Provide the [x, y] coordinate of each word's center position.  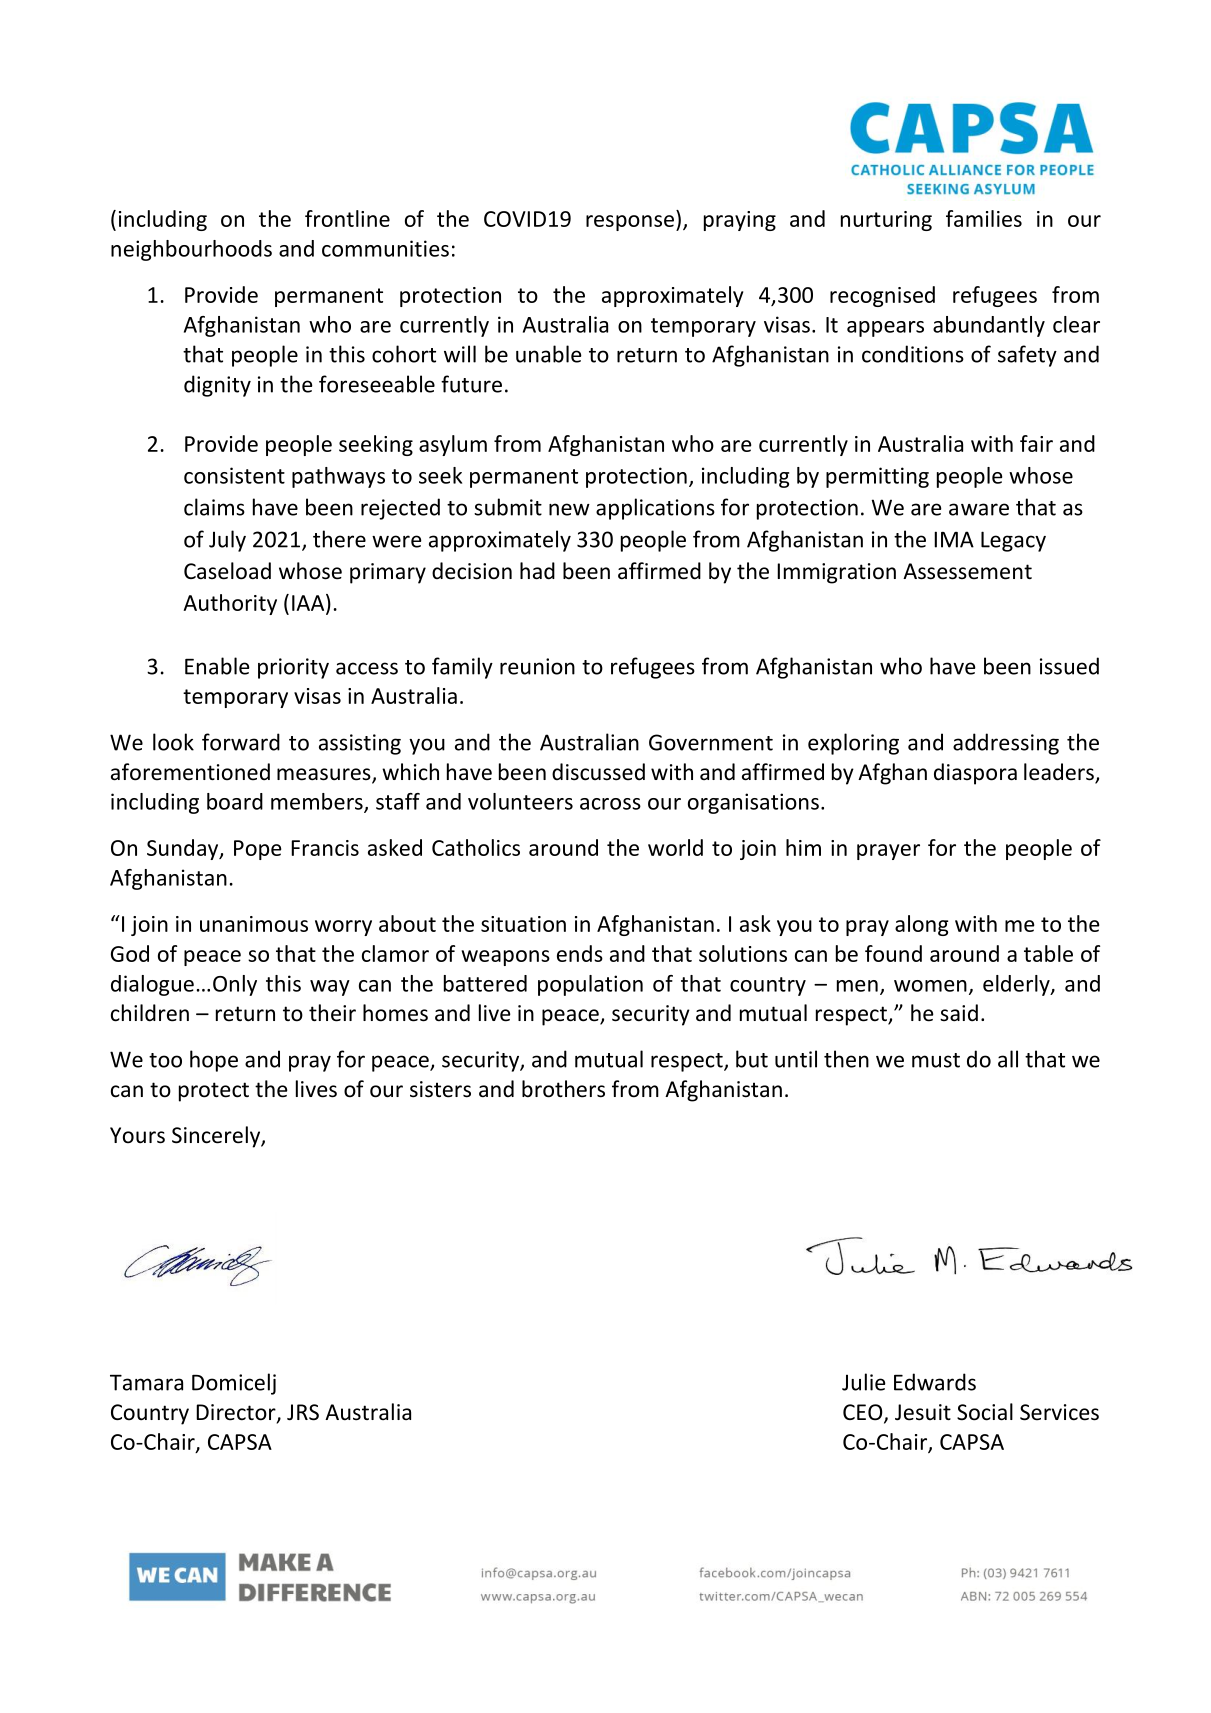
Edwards [935, 1382]
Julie [864, 1382]
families [984, 218]
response [630, 223]
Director [237, 1413]
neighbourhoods [191, 250]
